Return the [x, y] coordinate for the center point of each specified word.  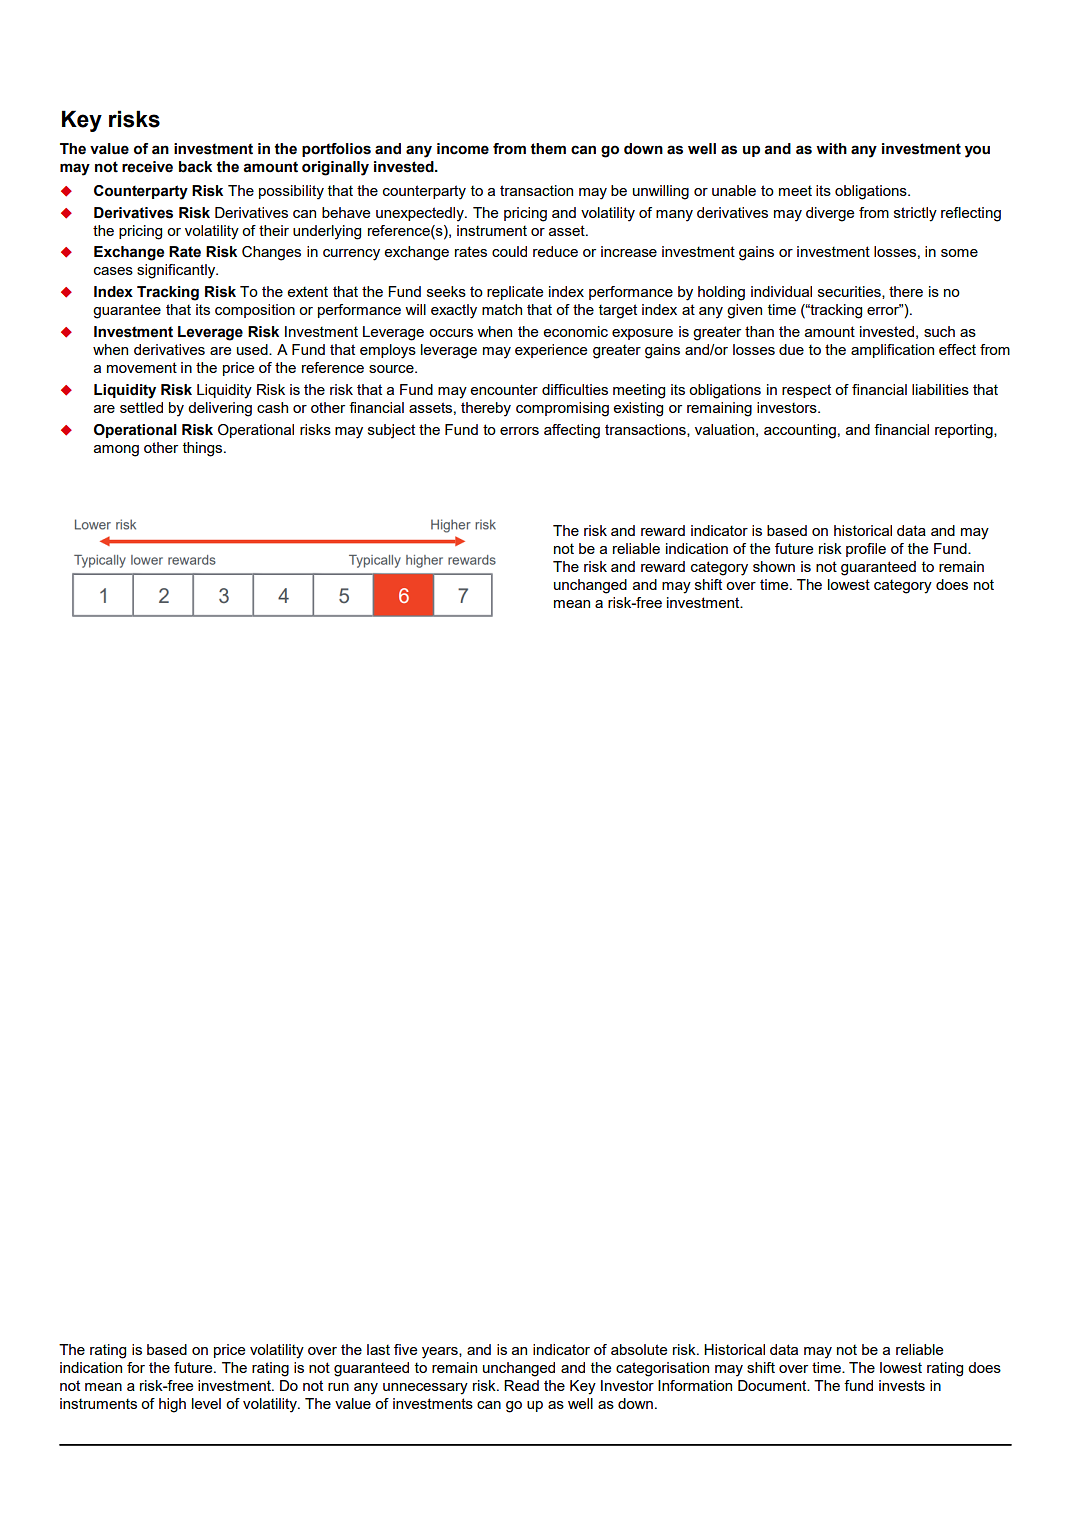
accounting [800, 431]
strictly [915, 214]
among [116, 451]
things [204, 449]
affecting [572, 431]
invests [902, 1385]
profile [866, 550]
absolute [639, 1349]
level [206, 1403]
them [548, 149]
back [195, 167]
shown [774, 566]
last [378, 1349]
